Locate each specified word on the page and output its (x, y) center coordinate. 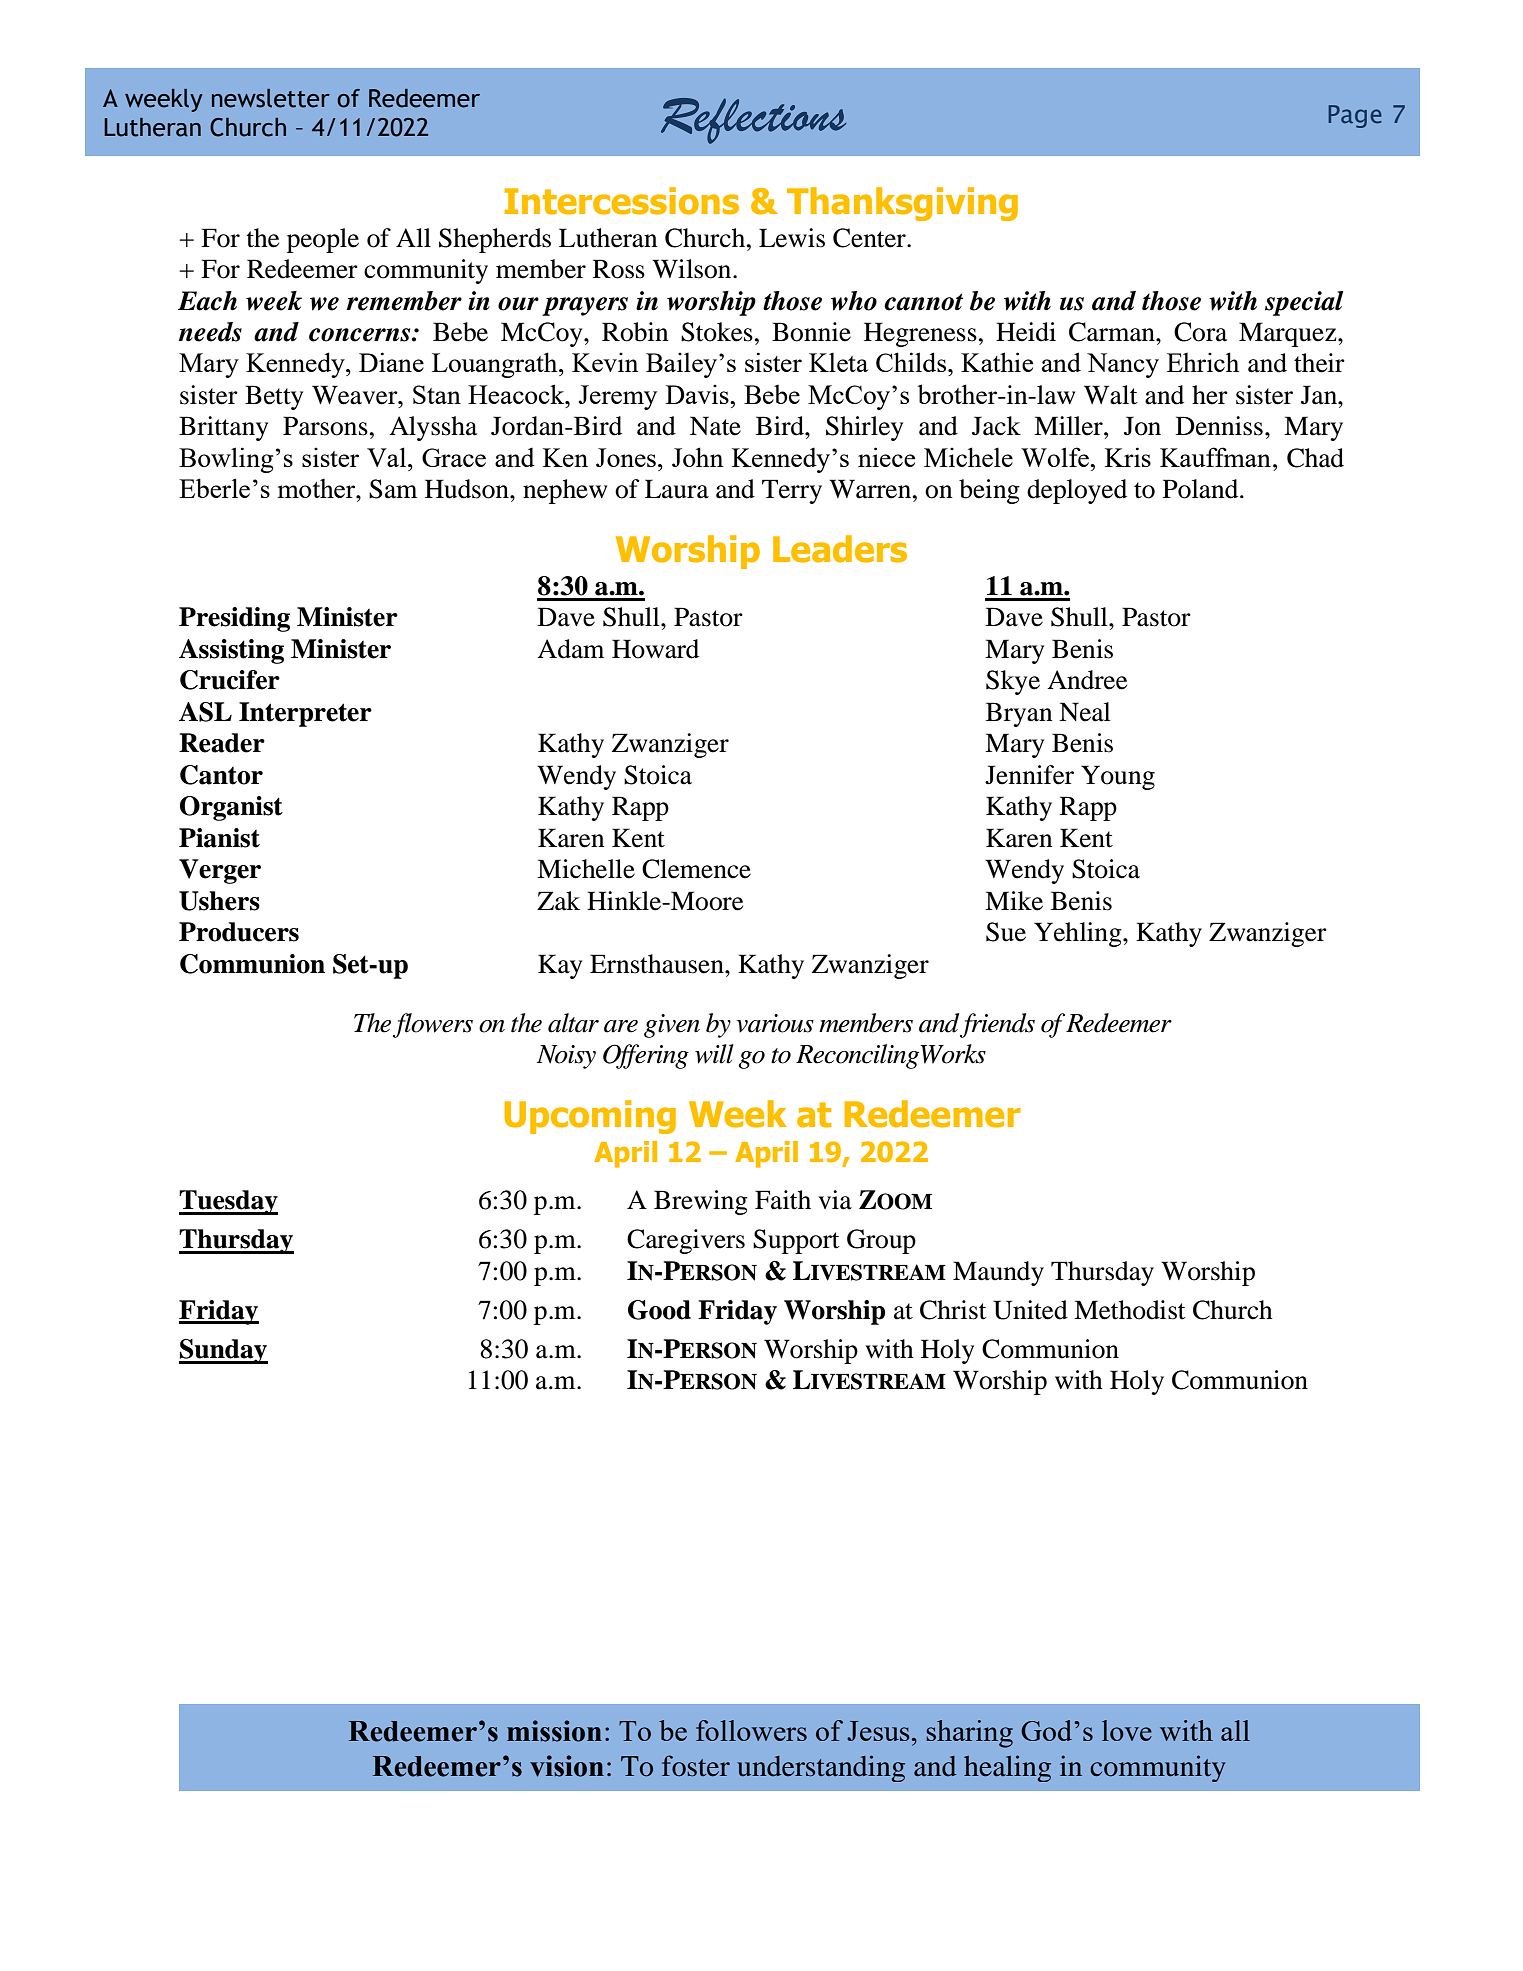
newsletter (271, 98)
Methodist (1130, 1310)
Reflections (753, 121)
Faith (783, 1200)
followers (751, 1730)
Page (1355, 116)
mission (554, 1731)
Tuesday (228, 1202)
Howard (655, 649)
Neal (1085, 712)
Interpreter (305, 714)
